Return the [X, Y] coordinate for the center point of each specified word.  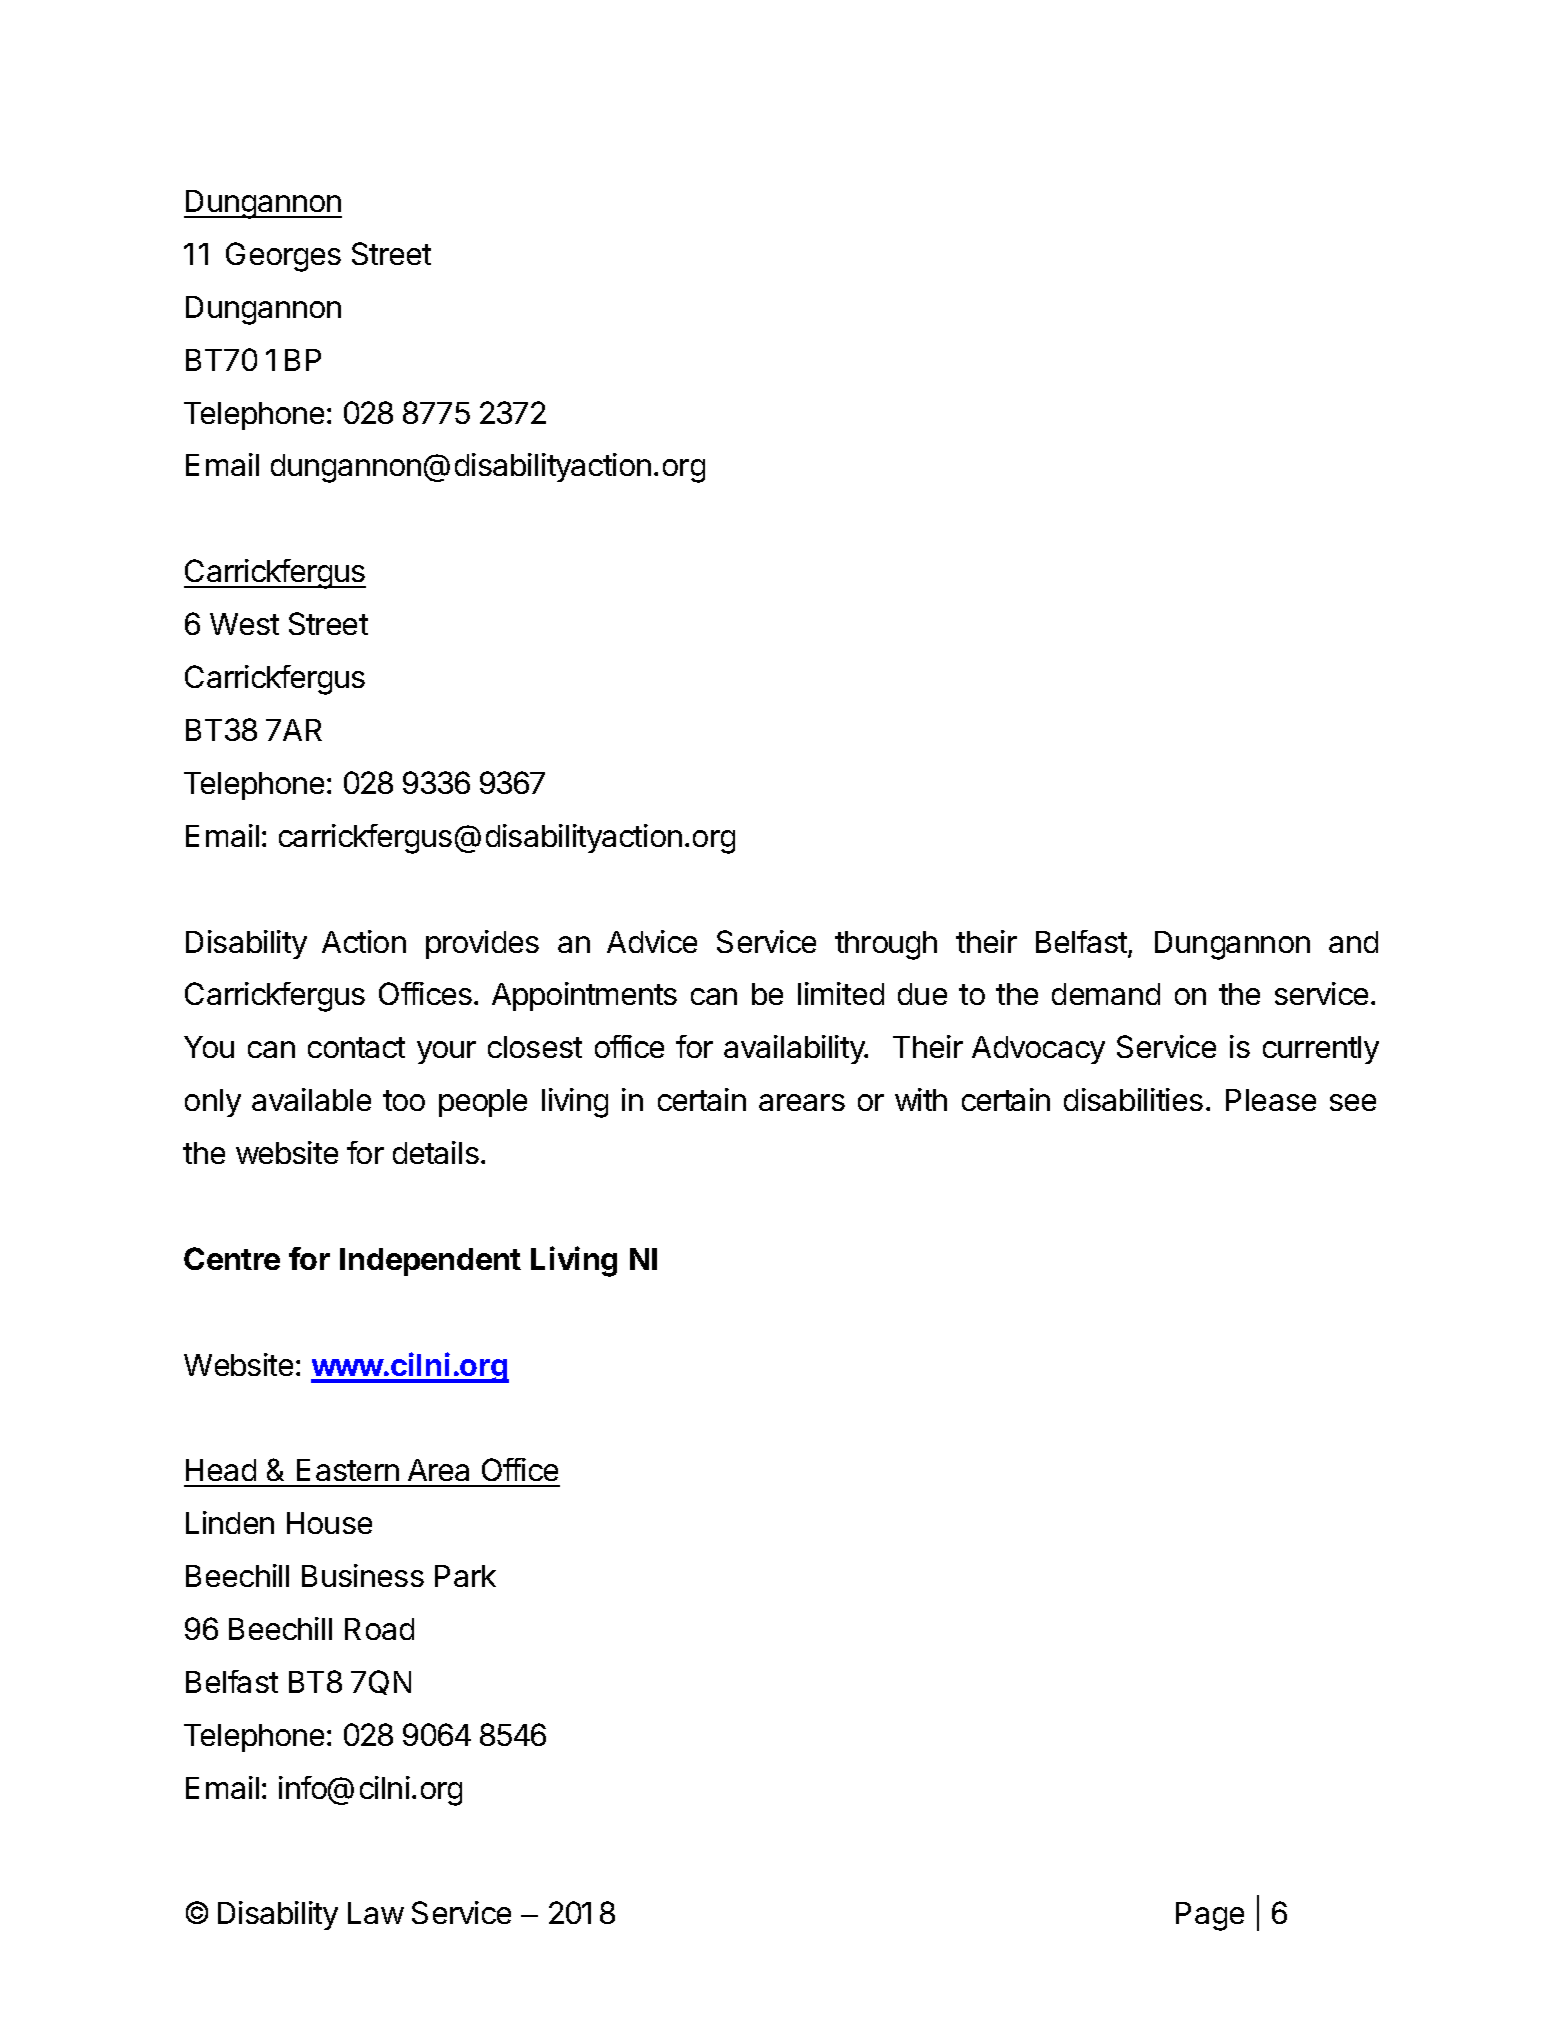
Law [376, 1913]
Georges [283, 257]
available [311, 1099]
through [886, 945]
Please [1271, 1100]
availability [795, 1049]
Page [1210, 1916]
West [244, 624]
